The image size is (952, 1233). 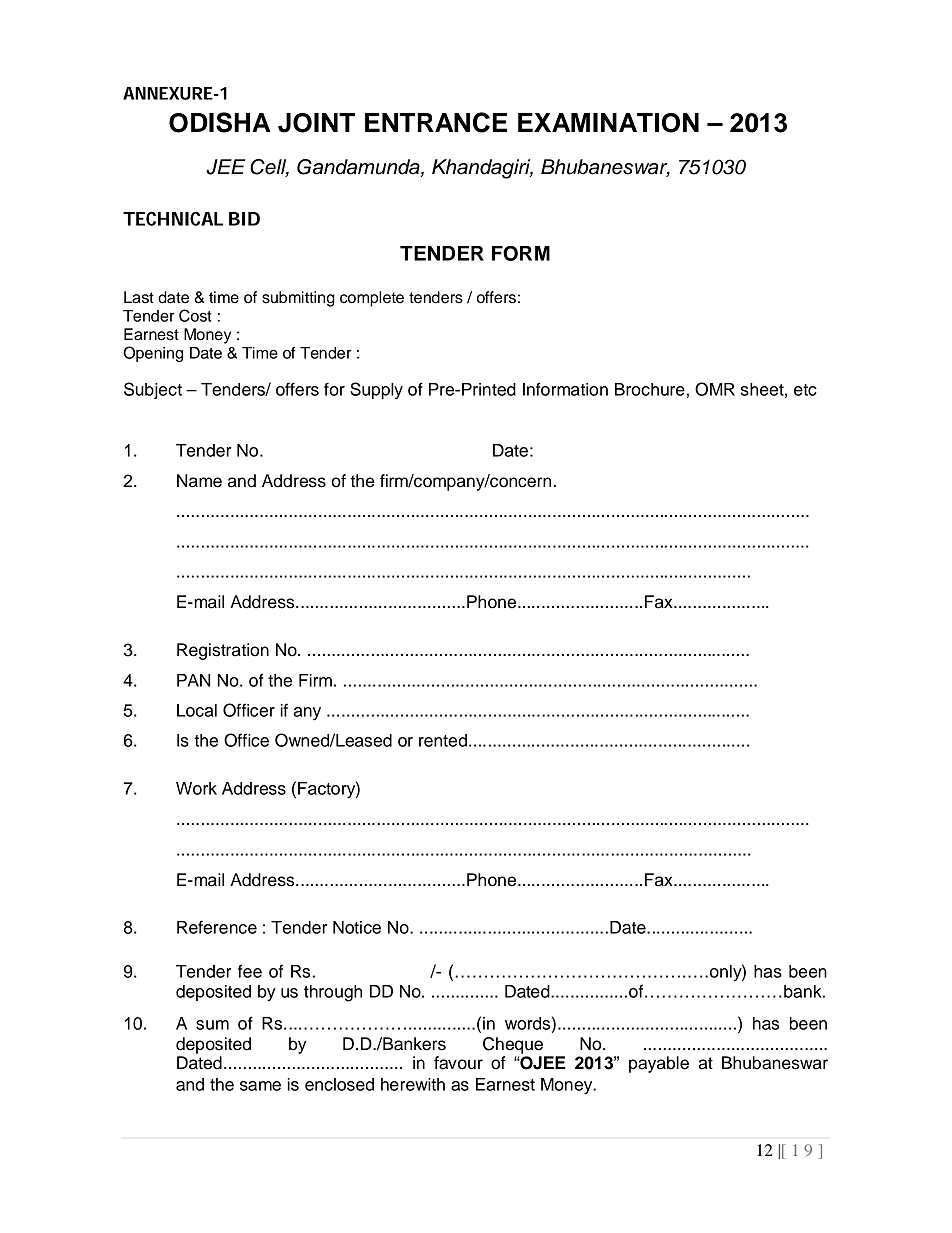 What do you see at coordinates (458, 1063) in the screenshot?
I see `favour` at bounding box center [458, 1063].
